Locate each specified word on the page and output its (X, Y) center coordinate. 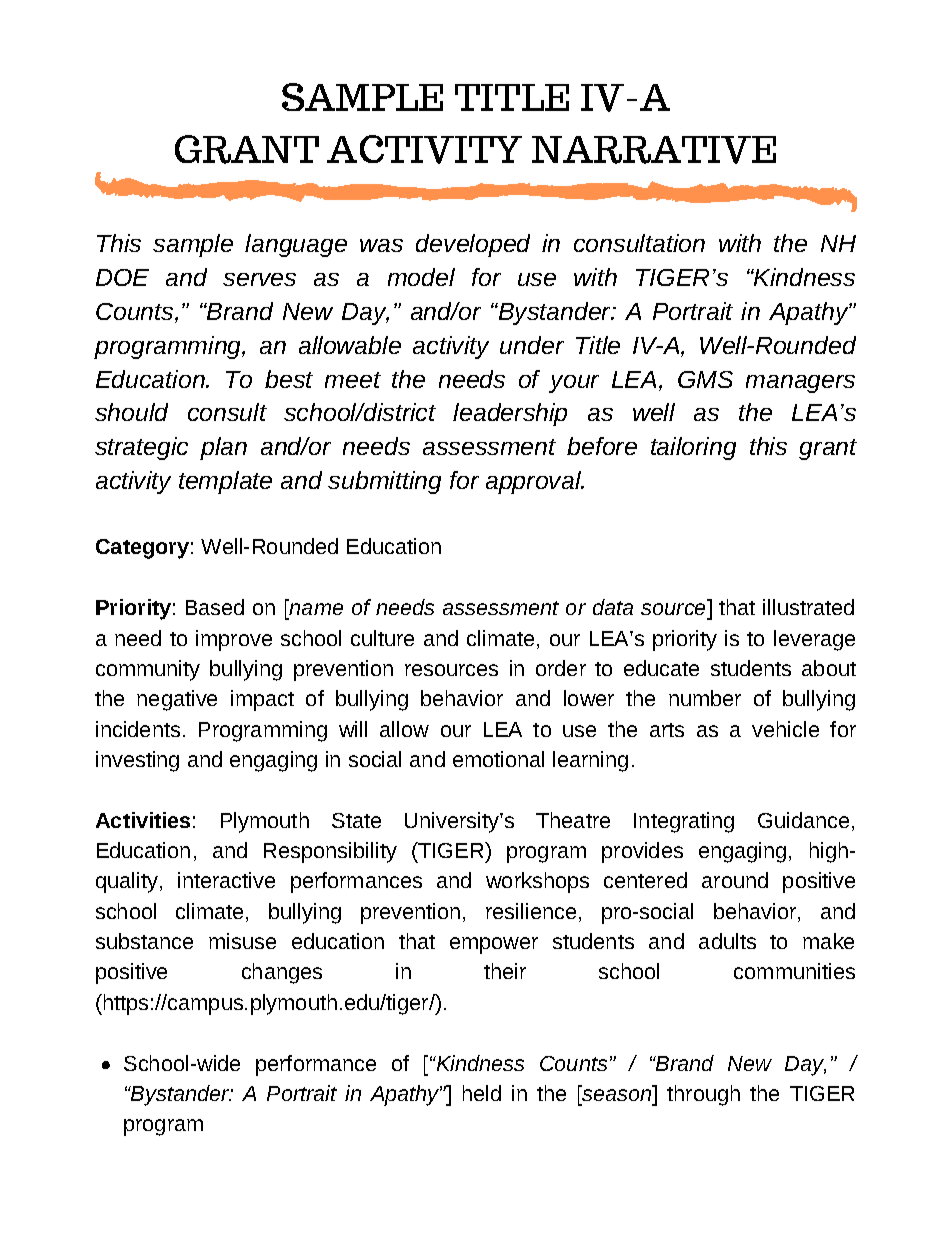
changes (282, 973)
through (703, 1095)
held (482, 1093)
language (296, 245)
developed (473, 245)
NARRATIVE (654, 150)
